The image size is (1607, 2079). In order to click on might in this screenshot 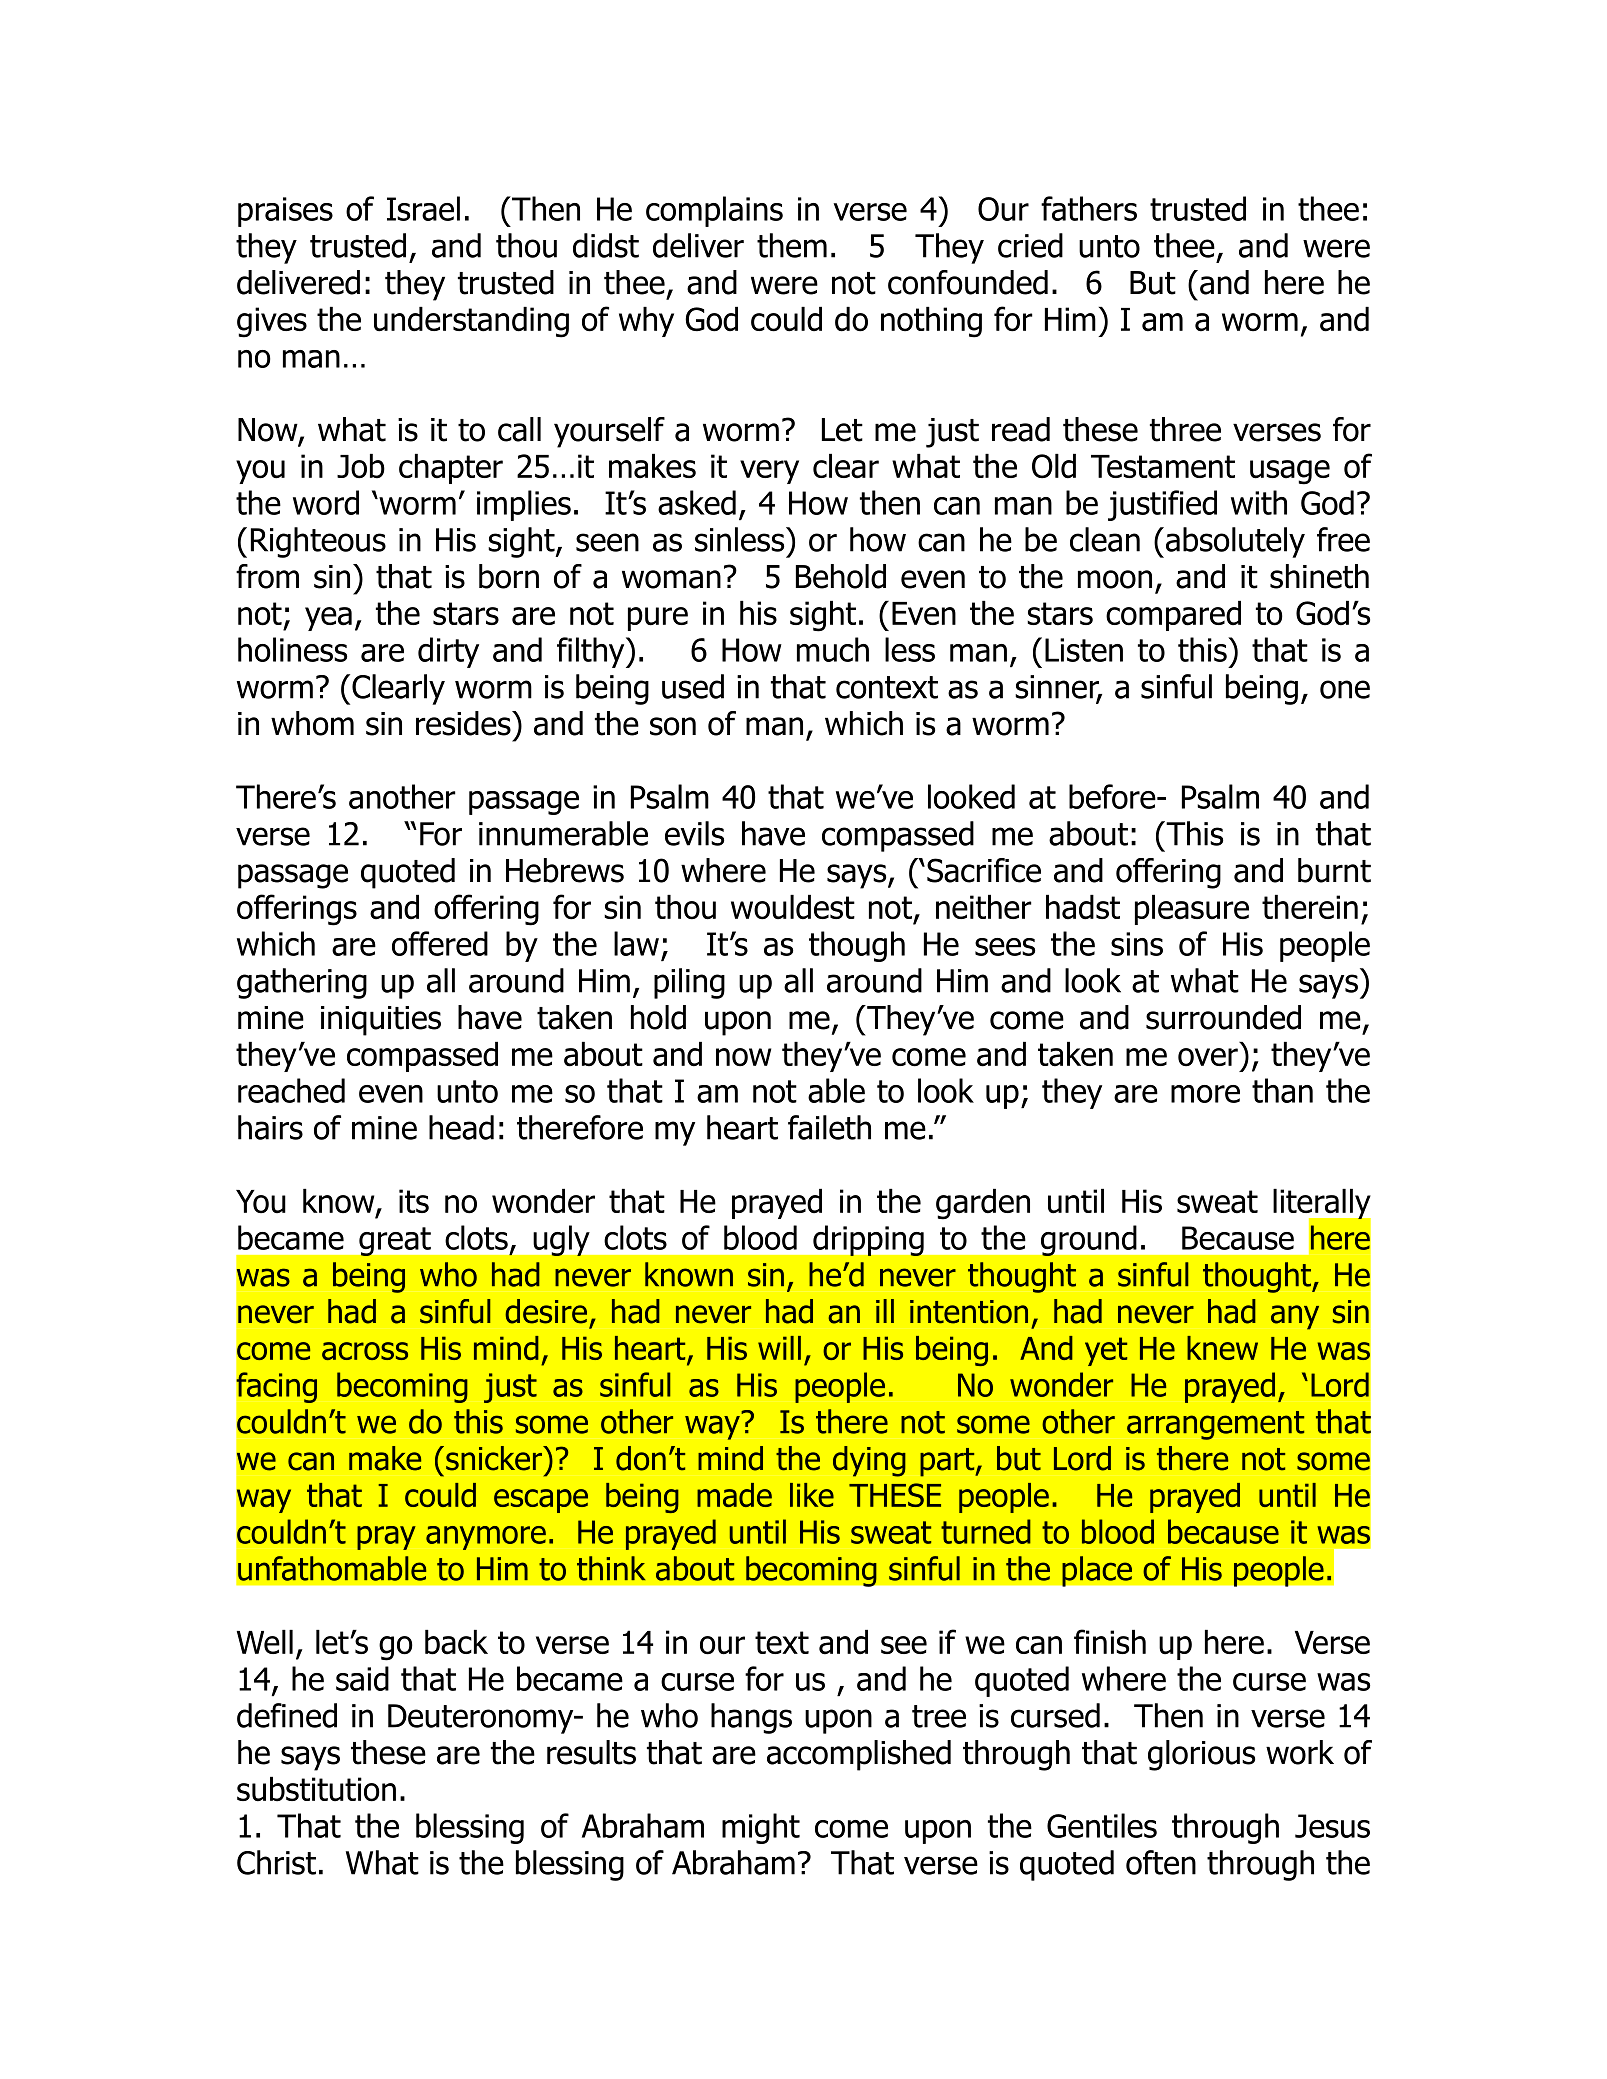, I will do `click(761, 1828)`.
